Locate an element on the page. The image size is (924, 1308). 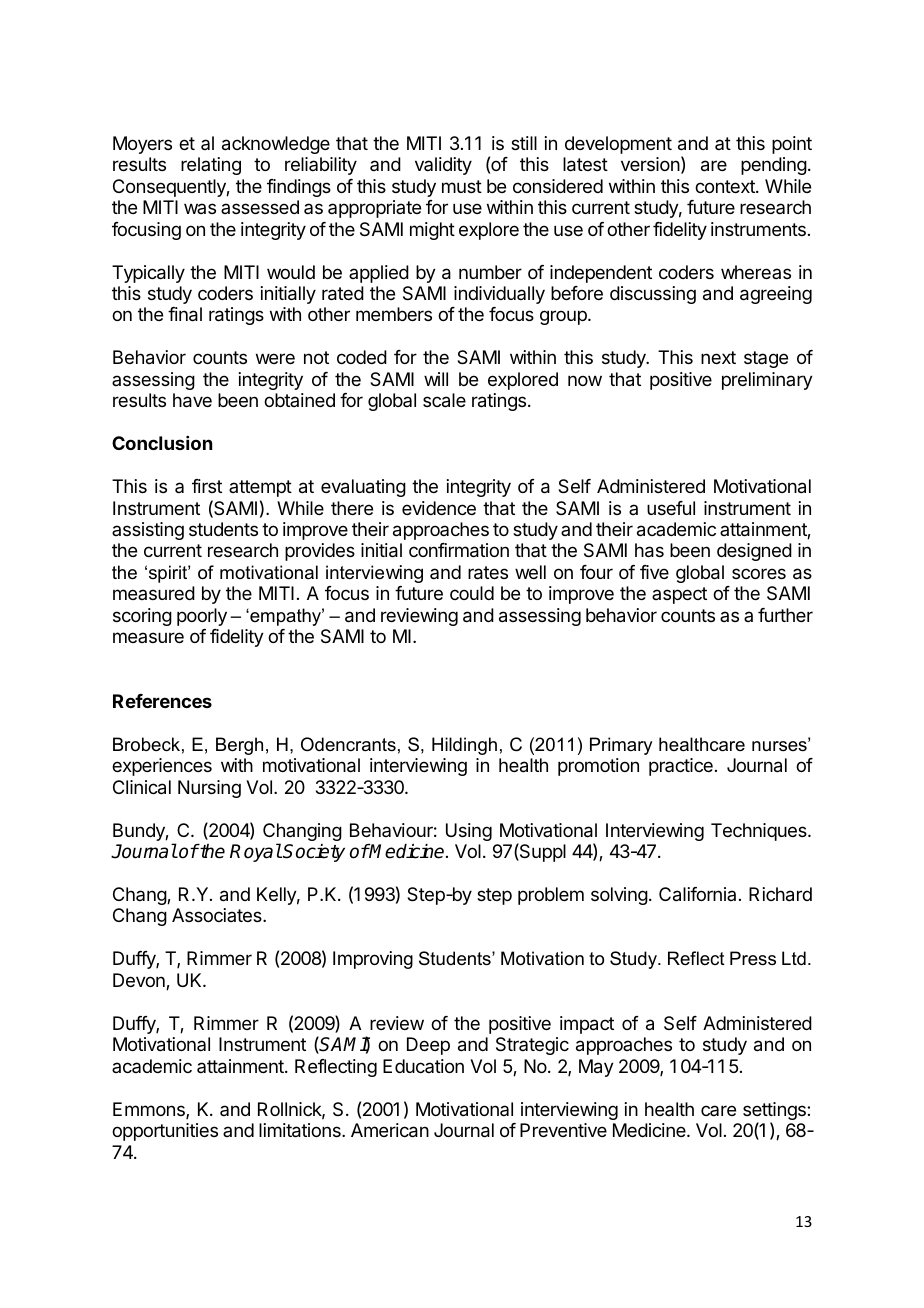
Education is located at coordinates (423, 1066).
